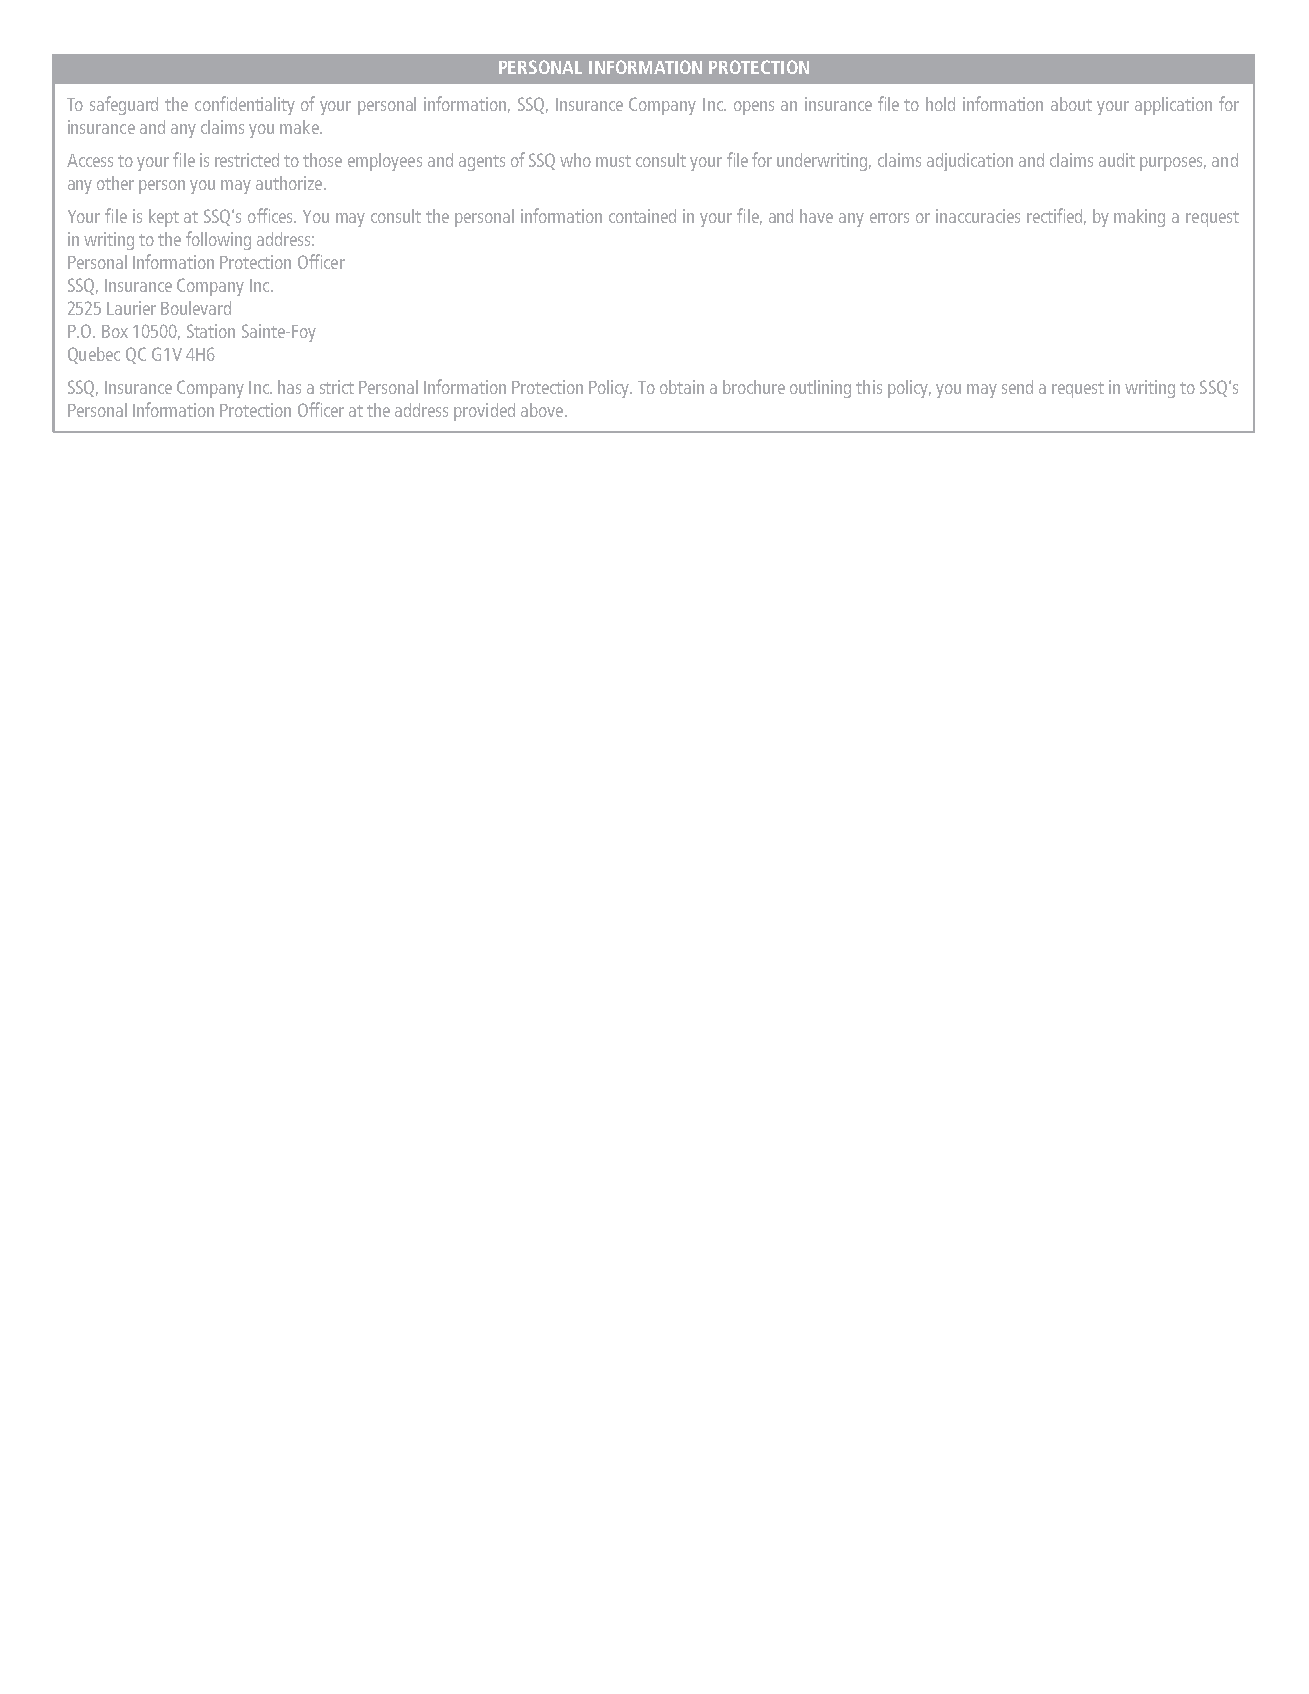 The width and height of the image is (1309, 1694). I want to click on following, so click(218, 240).
